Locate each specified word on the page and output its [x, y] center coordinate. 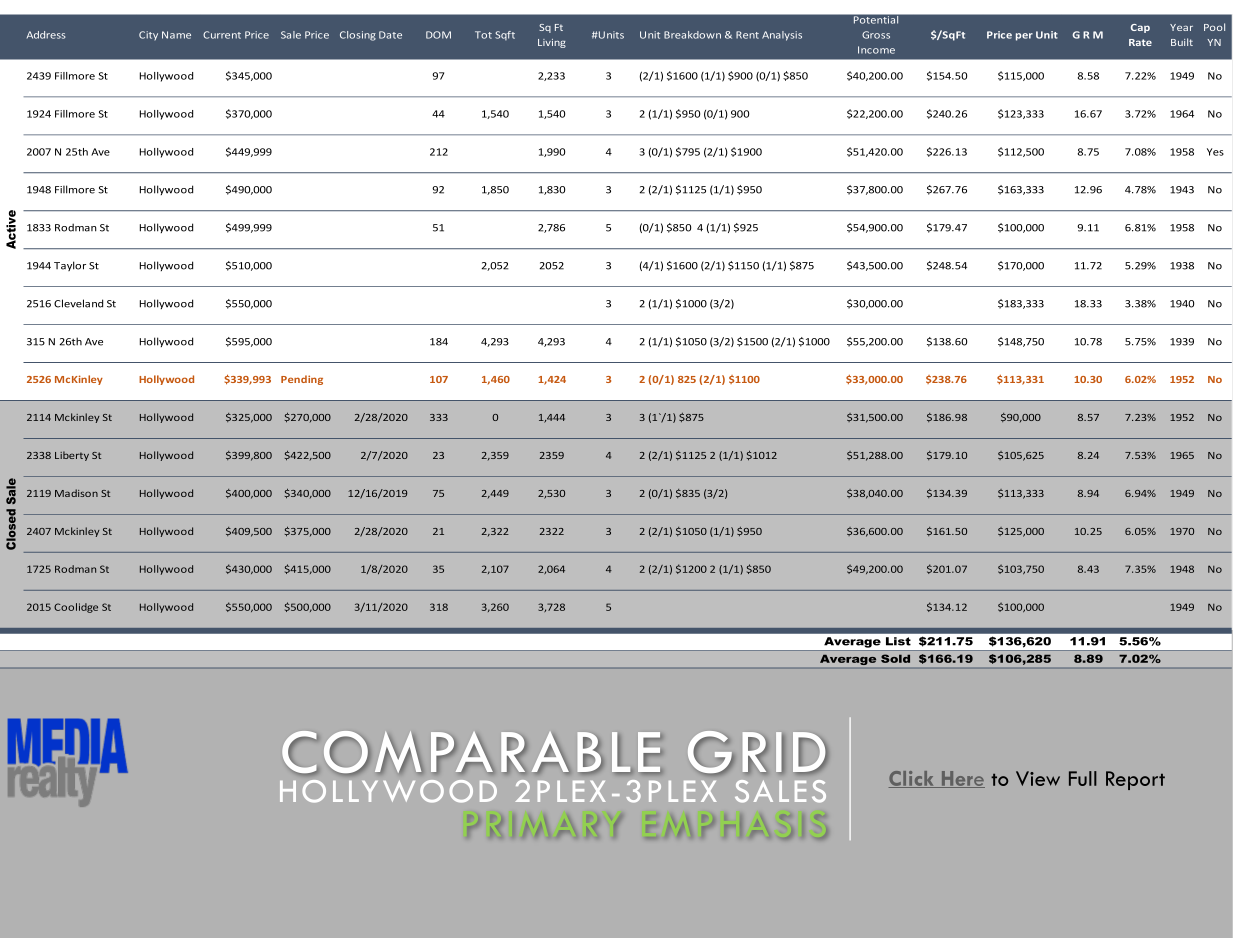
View [1038, 778]
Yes [1215, 152]
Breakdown [692, 35]
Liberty [72, 456]
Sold [895, 658]
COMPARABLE [471, 753]
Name [176, 35]
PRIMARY [543, 825]
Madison [76, 493]
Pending [302, 380]
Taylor [70, 266]
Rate [1140, 42]
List [898, 641]
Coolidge [76, 608]
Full [1083, 778]
